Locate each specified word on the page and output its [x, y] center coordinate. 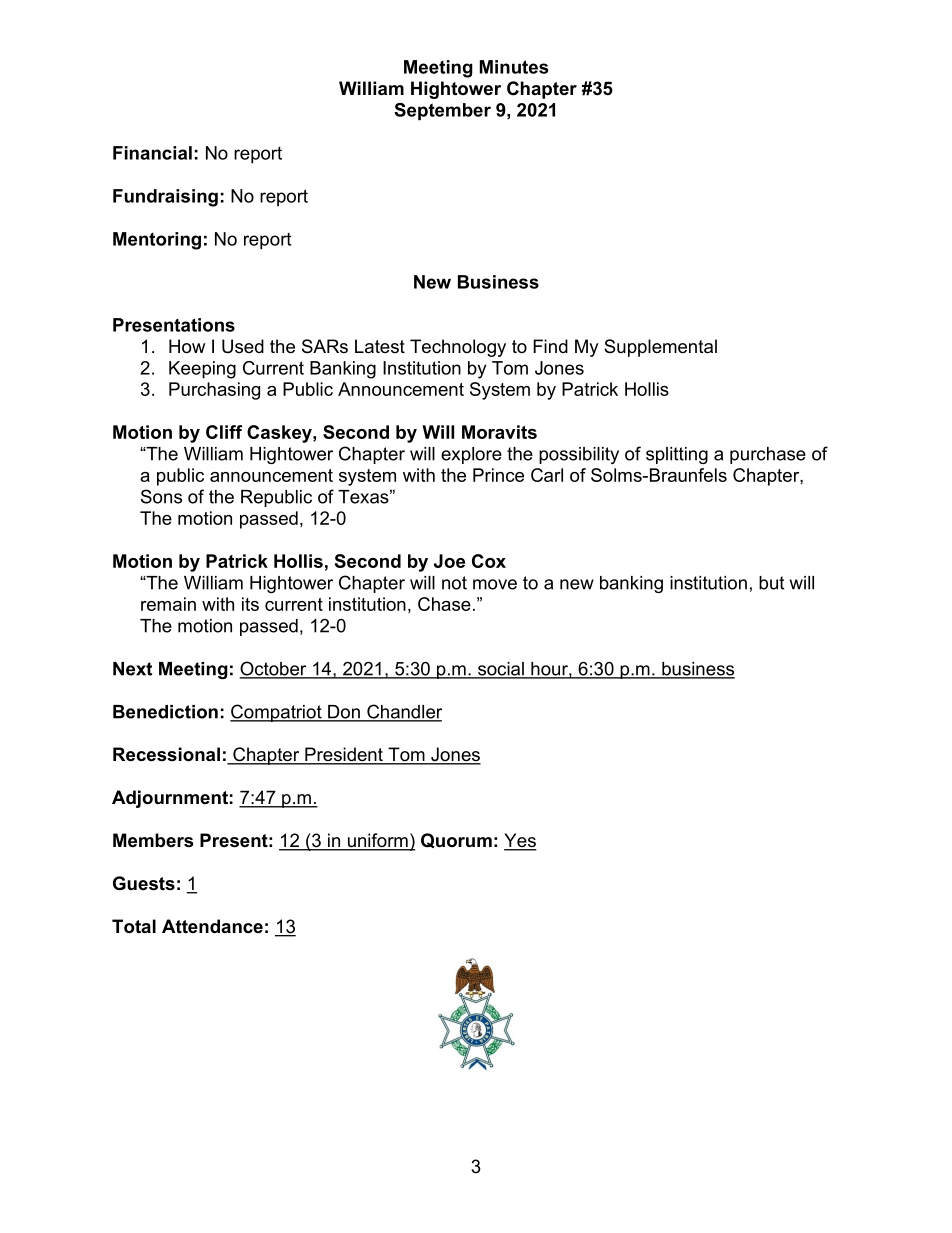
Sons [161, 496]
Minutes [514, 67]
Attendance [212, 926]
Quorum [456, 840]
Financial [152, 153]
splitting [677, 455]
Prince [498, 475]
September [442, 111]
